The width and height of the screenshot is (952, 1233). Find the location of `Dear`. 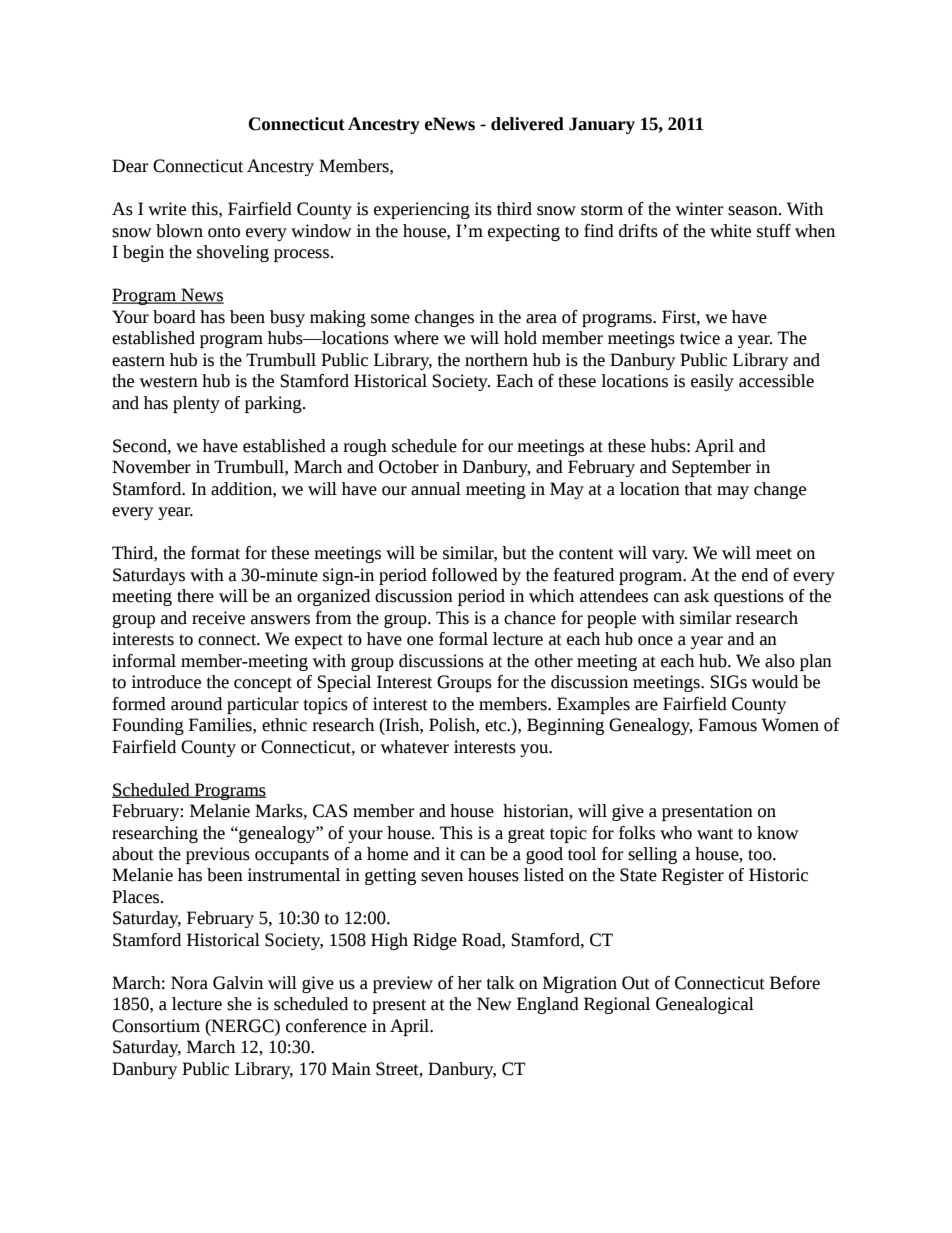

Dear is located at coordinates (130, 166).
